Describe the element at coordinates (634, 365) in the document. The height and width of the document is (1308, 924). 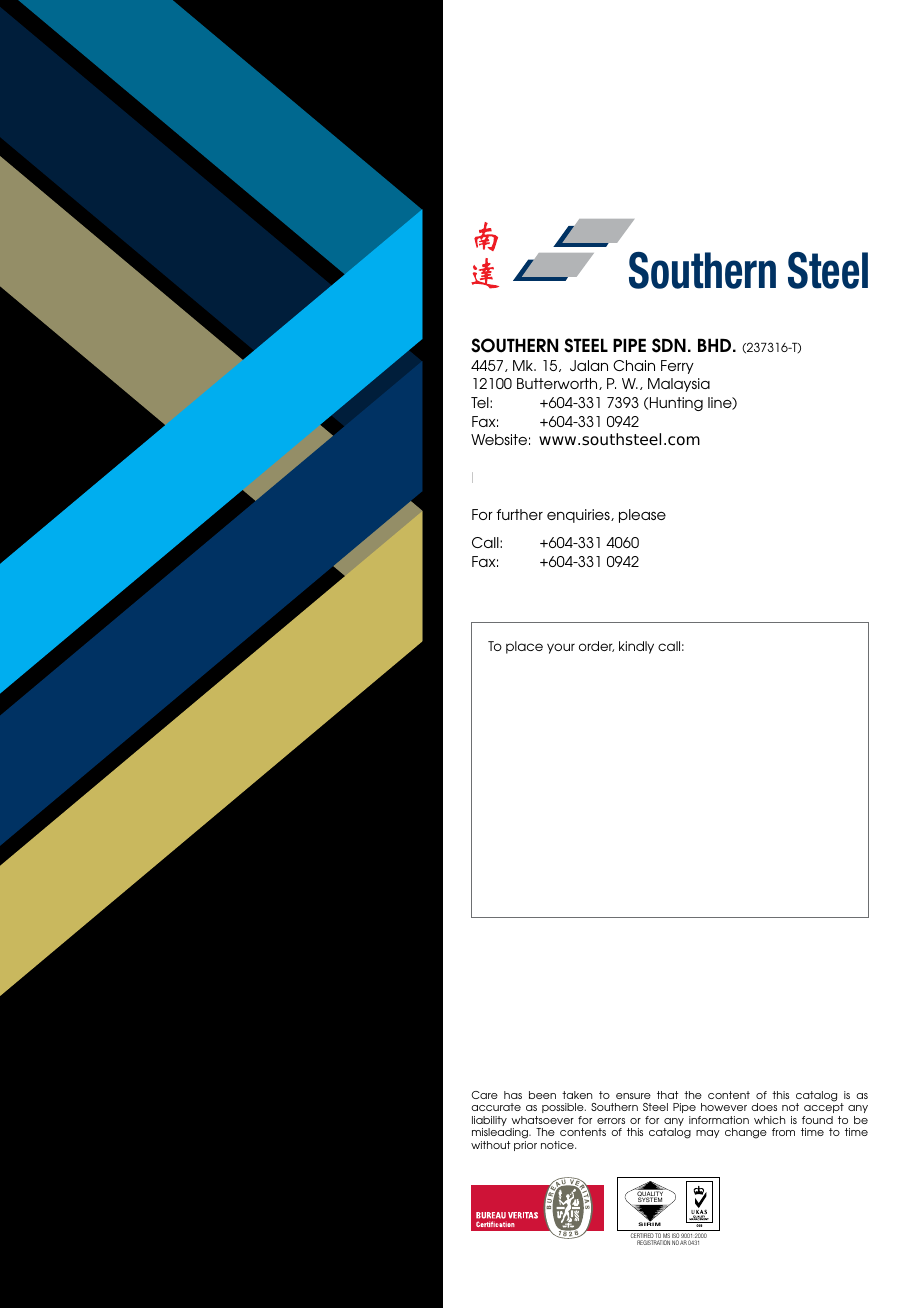
I see `Chain` at that location.
